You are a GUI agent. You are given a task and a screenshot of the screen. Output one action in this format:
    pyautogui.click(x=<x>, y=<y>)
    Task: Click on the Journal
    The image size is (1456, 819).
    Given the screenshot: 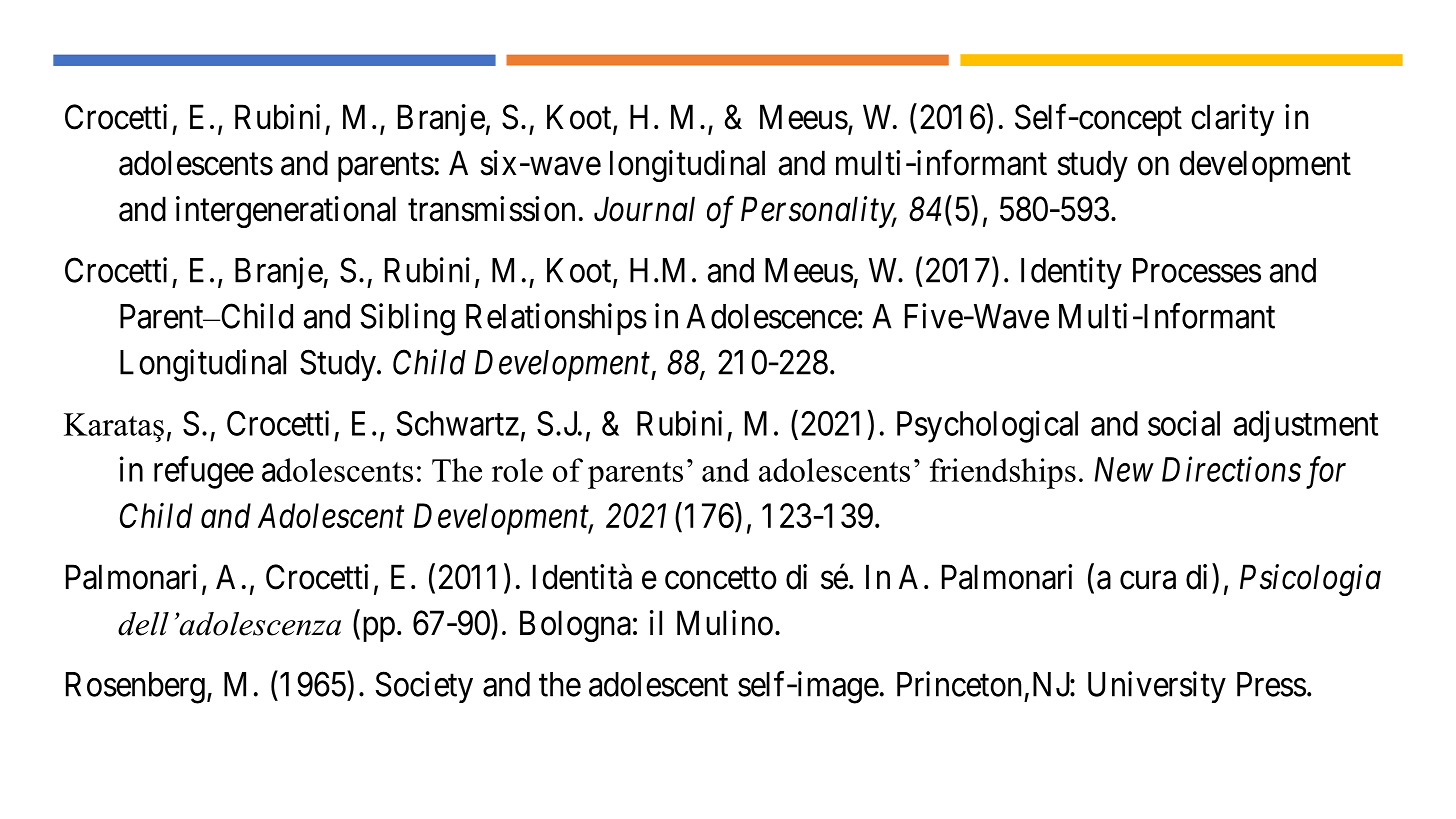 What is the action you would take?
    pyautogui.click(x=644, y=209)
